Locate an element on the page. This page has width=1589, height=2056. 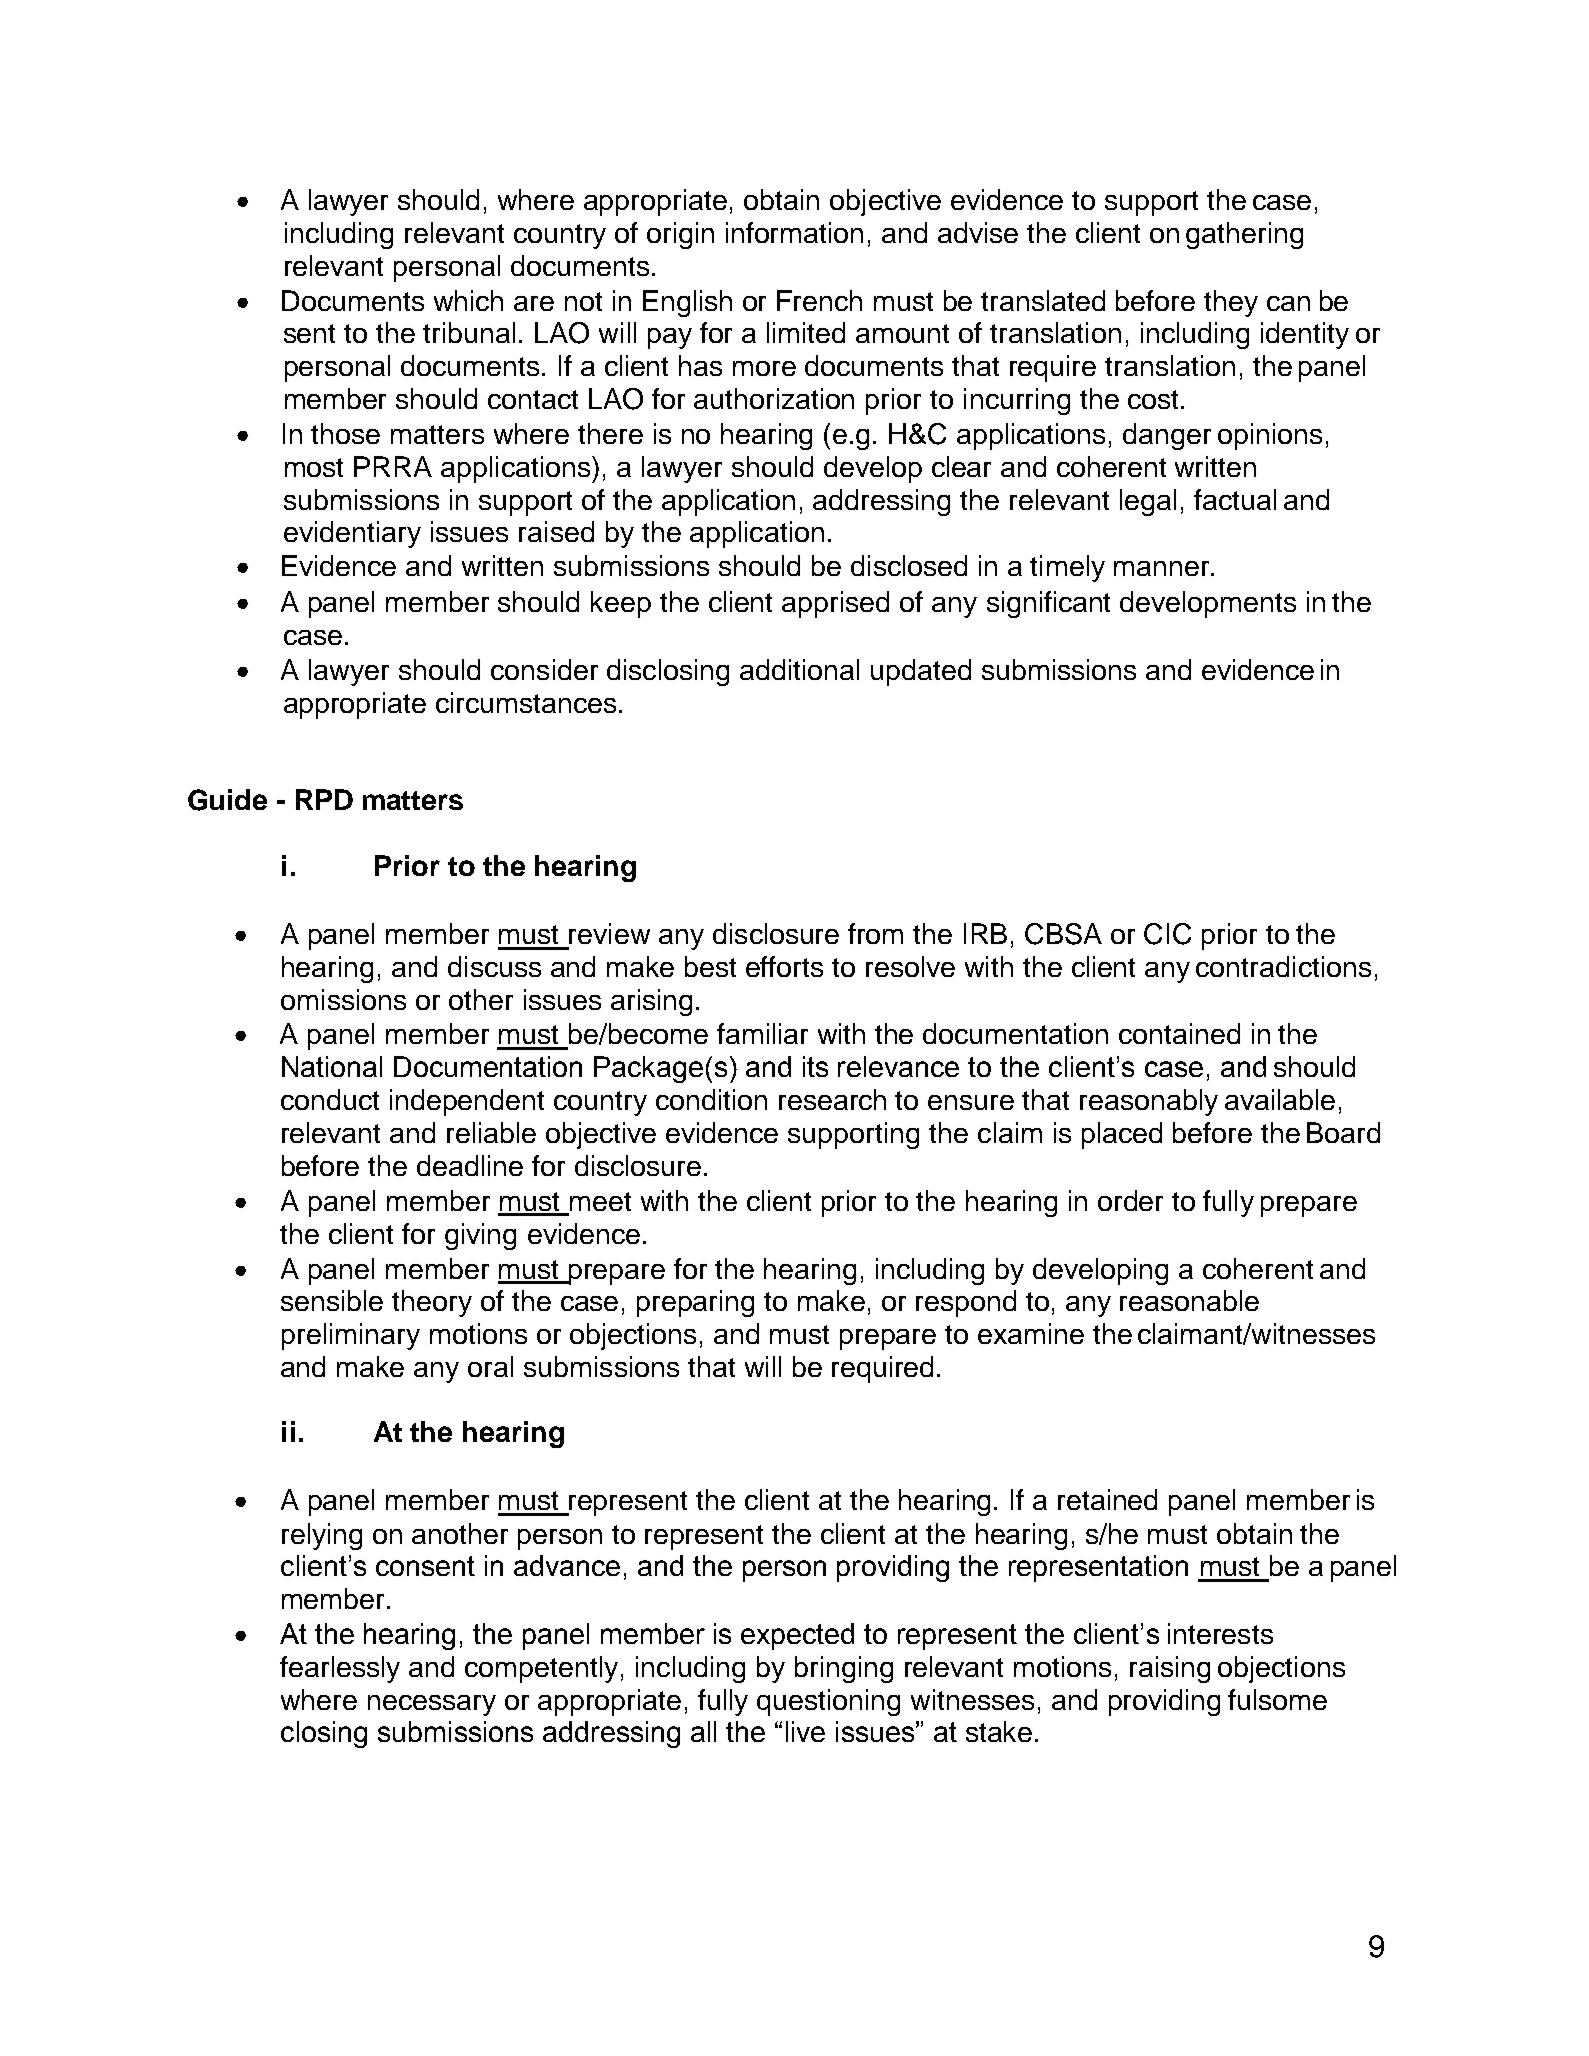
they is located at coordinates (1231, 303).
